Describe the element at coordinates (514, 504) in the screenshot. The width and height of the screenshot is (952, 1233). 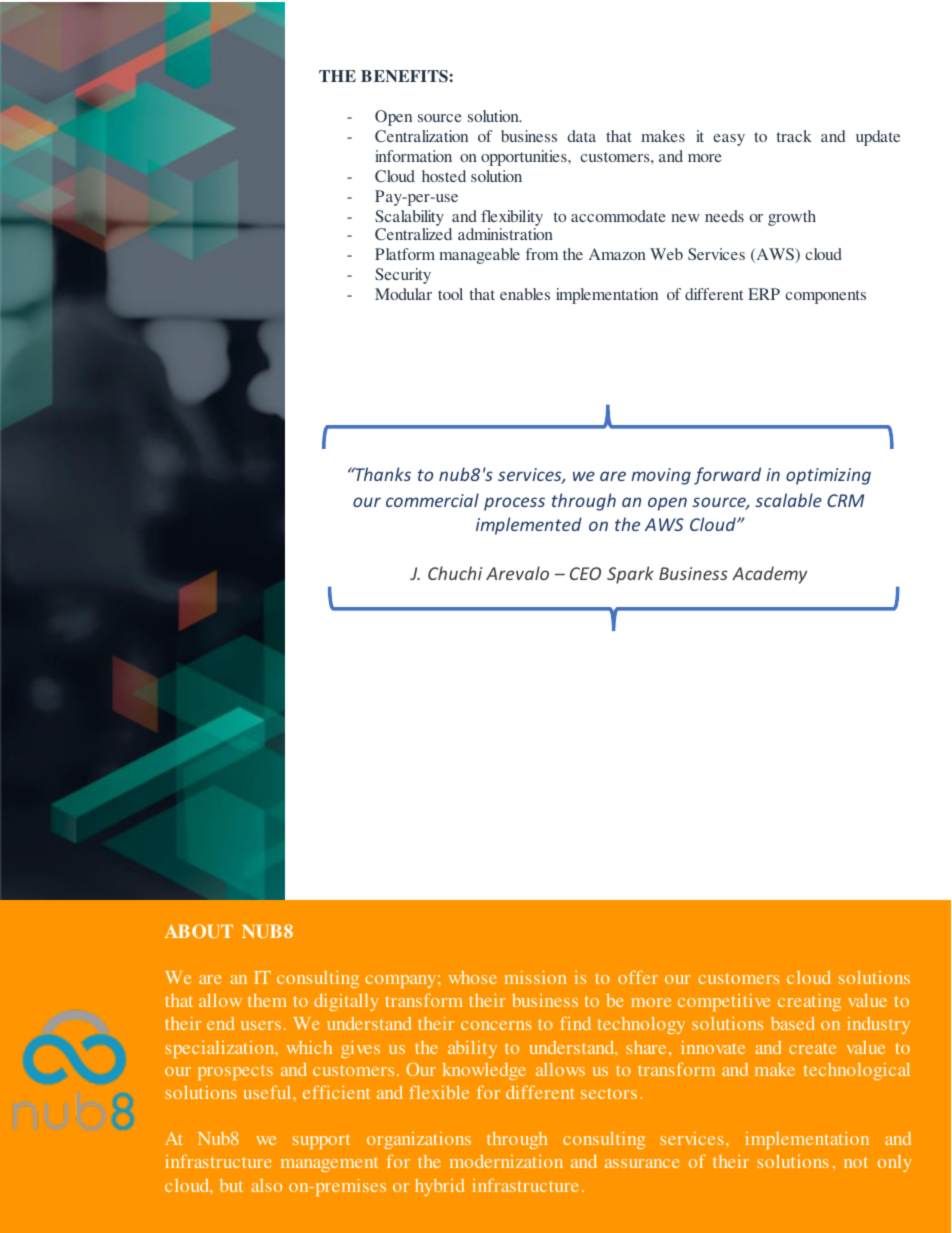
I see `process` at that location.
